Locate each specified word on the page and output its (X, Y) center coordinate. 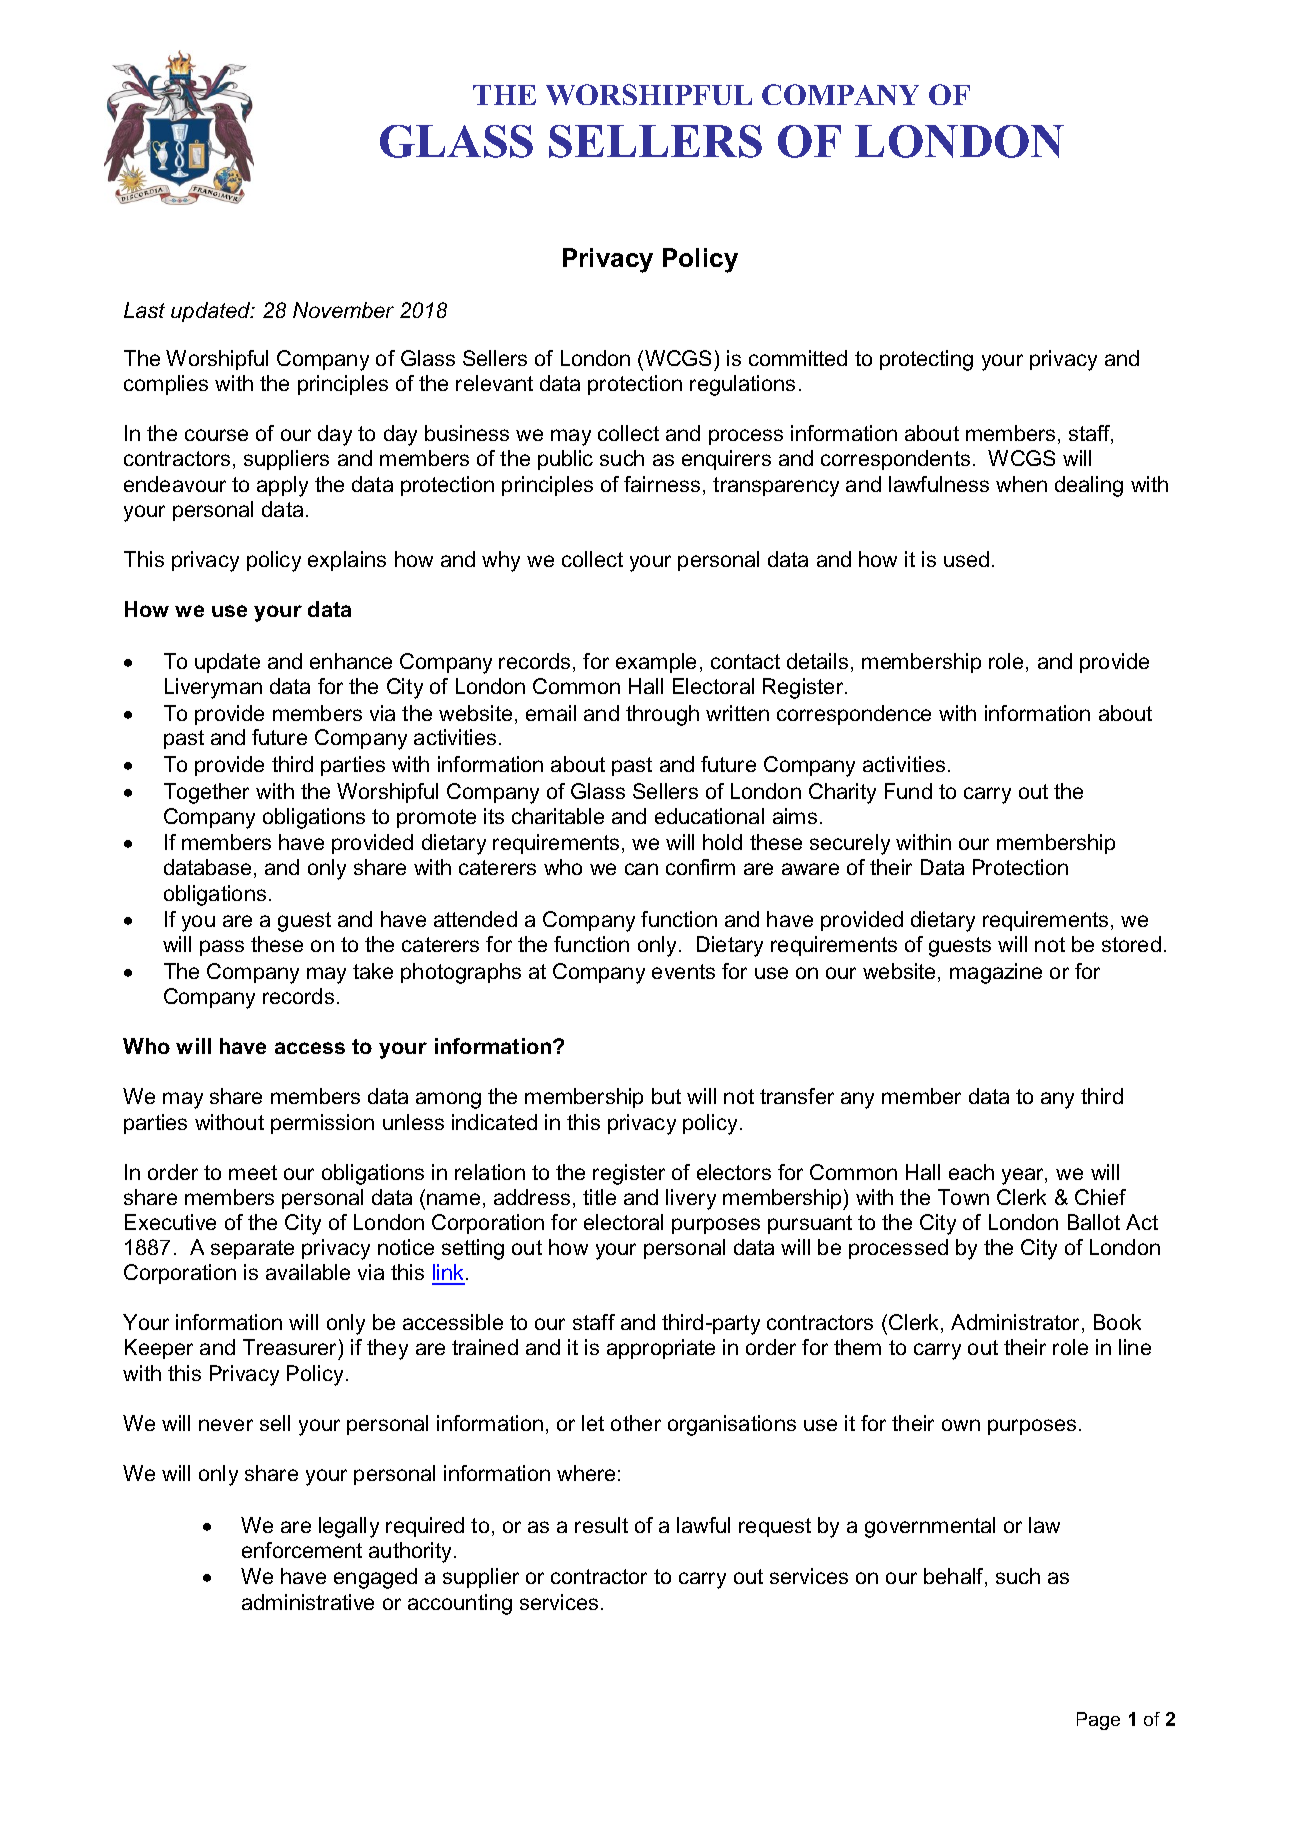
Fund (908, 791)
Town (963, 1197)
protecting (926, 360)
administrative (308, 1602)
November (343, 310)
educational (709, 816)
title (599, 1197)
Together (206, 793)
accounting (460, 1604)
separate (252, 1249)
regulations (742, 385)
